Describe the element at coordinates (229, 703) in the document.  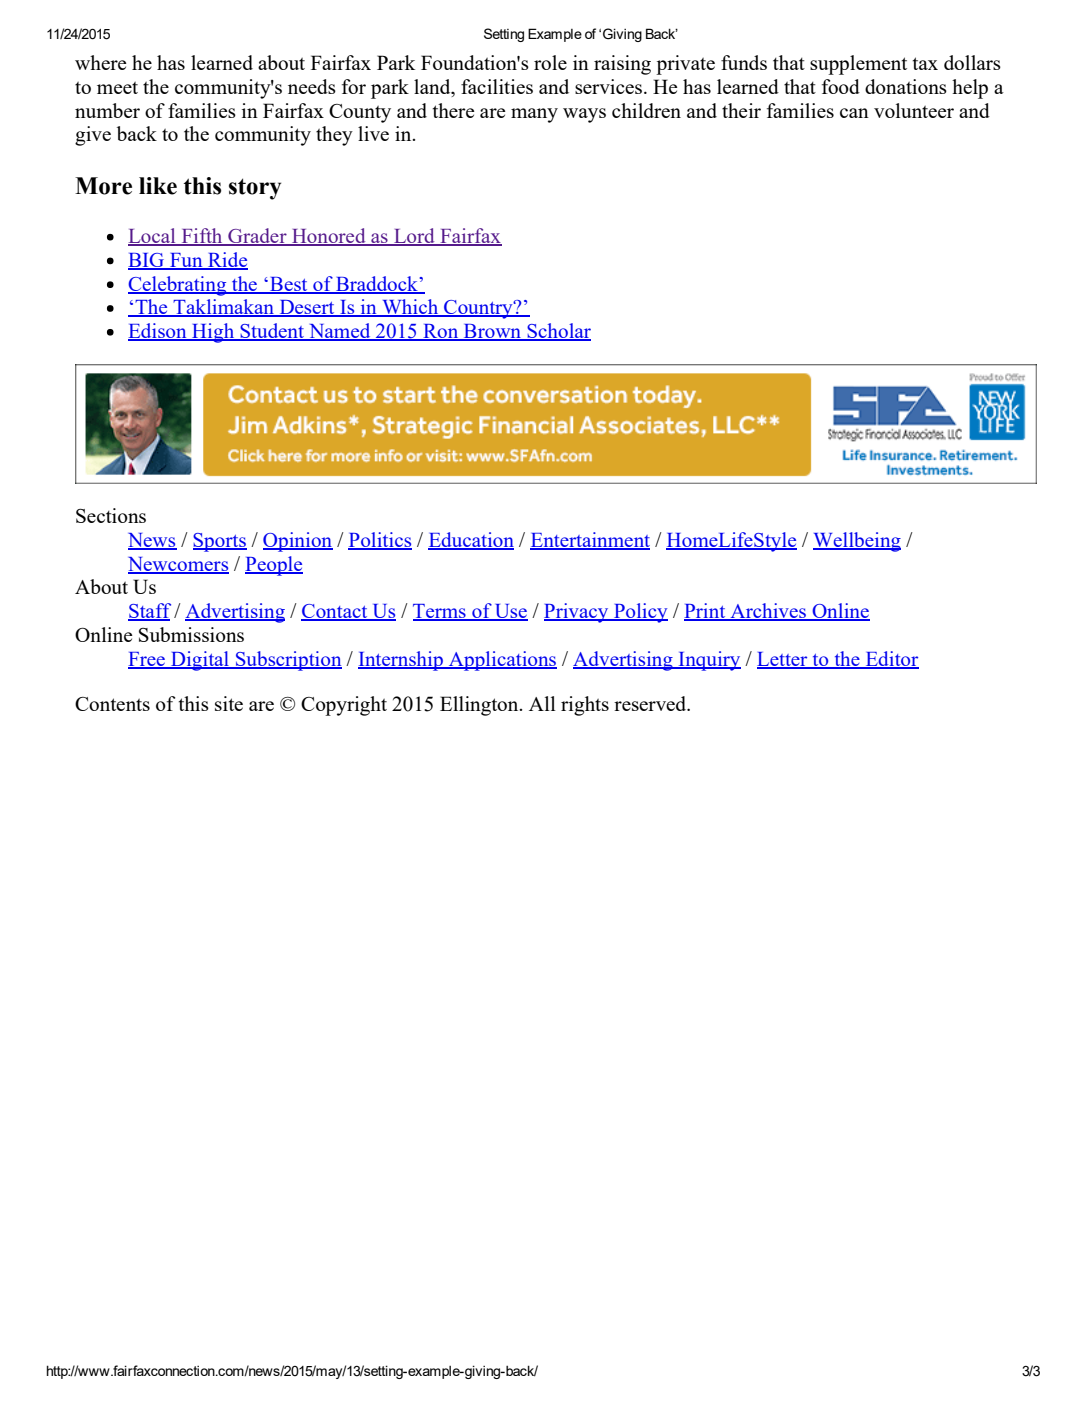
I see `site` at that location.
